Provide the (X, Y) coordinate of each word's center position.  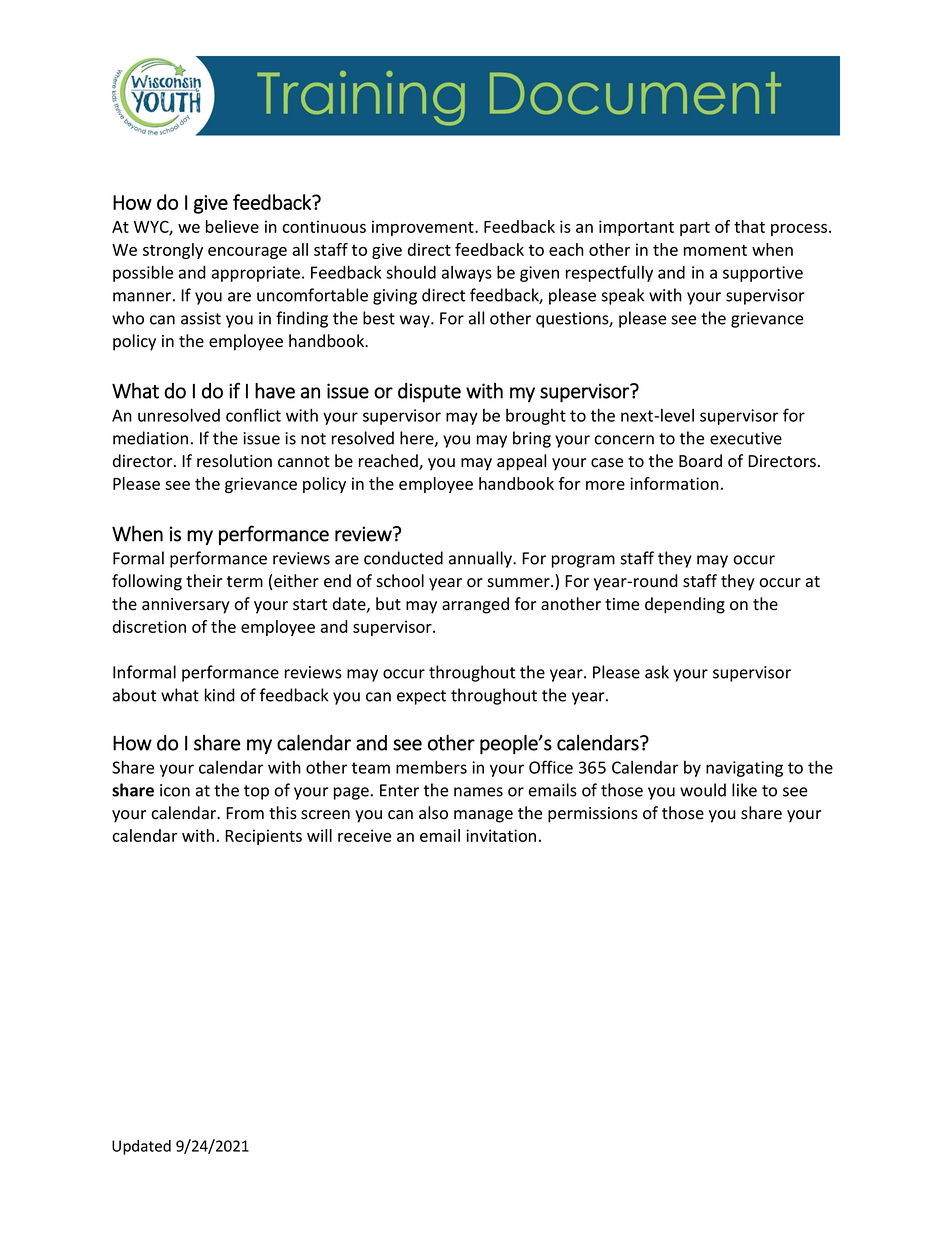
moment (715, 250)
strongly (173, 251)
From (245, 813)
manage (483, 816)
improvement (424, 228)
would (703, 790)
